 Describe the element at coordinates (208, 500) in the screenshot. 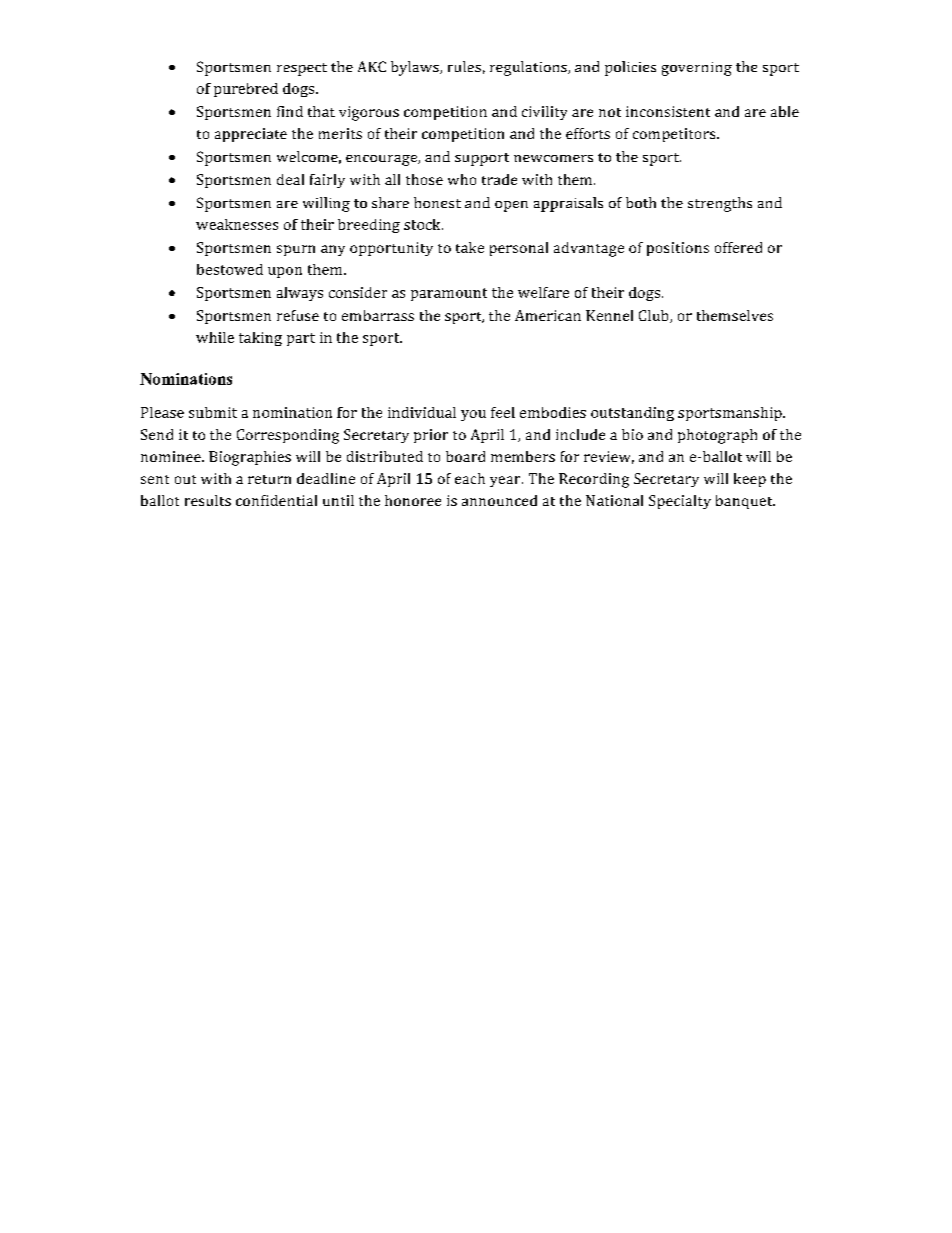

I see `results` at that location.
